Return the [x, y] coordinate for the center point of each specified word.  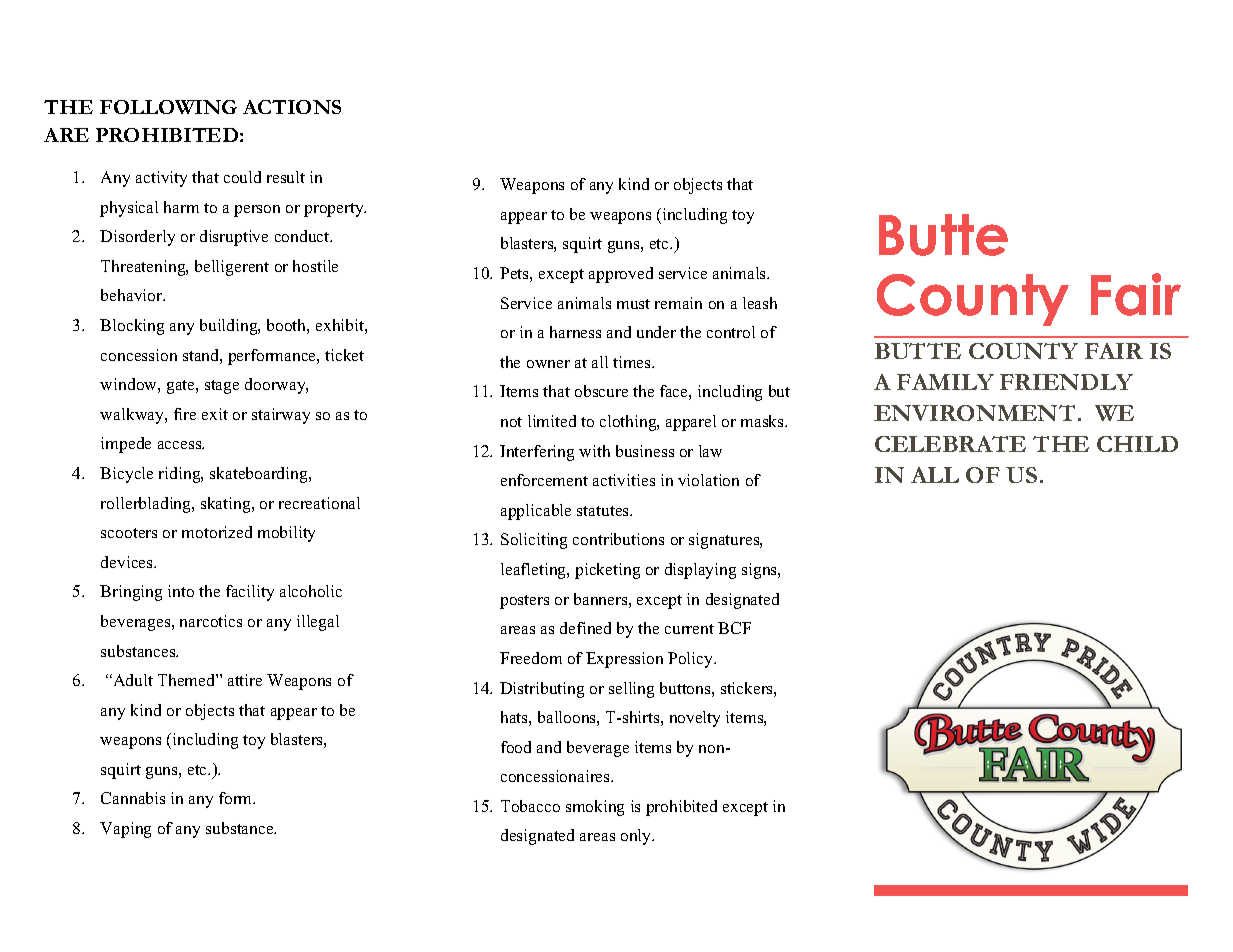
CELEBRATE [950, 444]
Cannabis [133, 798]
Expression [624, 660]
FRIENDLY [1066, 382]
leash [760, 303]
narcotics [211, 621]
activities [624, 480]
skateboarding [260, 475]
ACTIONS [292, 107]
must [633, 304]
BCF [734, 628]
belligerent [232, 268]
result [286, 177]
